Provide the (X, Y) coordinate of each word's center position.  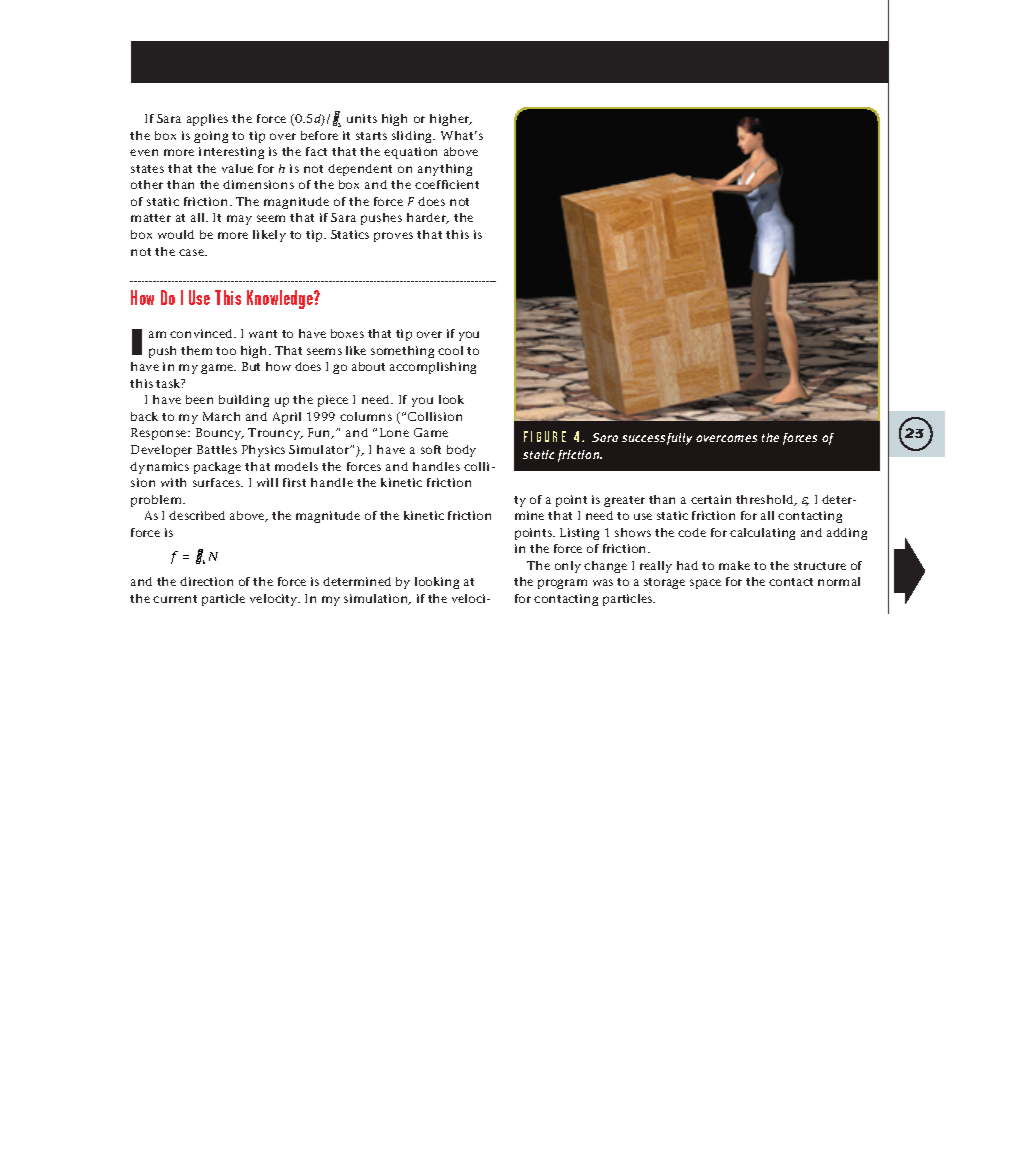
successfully (657, 439)
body (461, 451)
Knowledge (281, 299)
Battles (217, 449)
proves (393, 237)
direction (206, 581)
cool (450, 350)
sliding (413, 137)
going (211, 137)
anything (445, 170)
